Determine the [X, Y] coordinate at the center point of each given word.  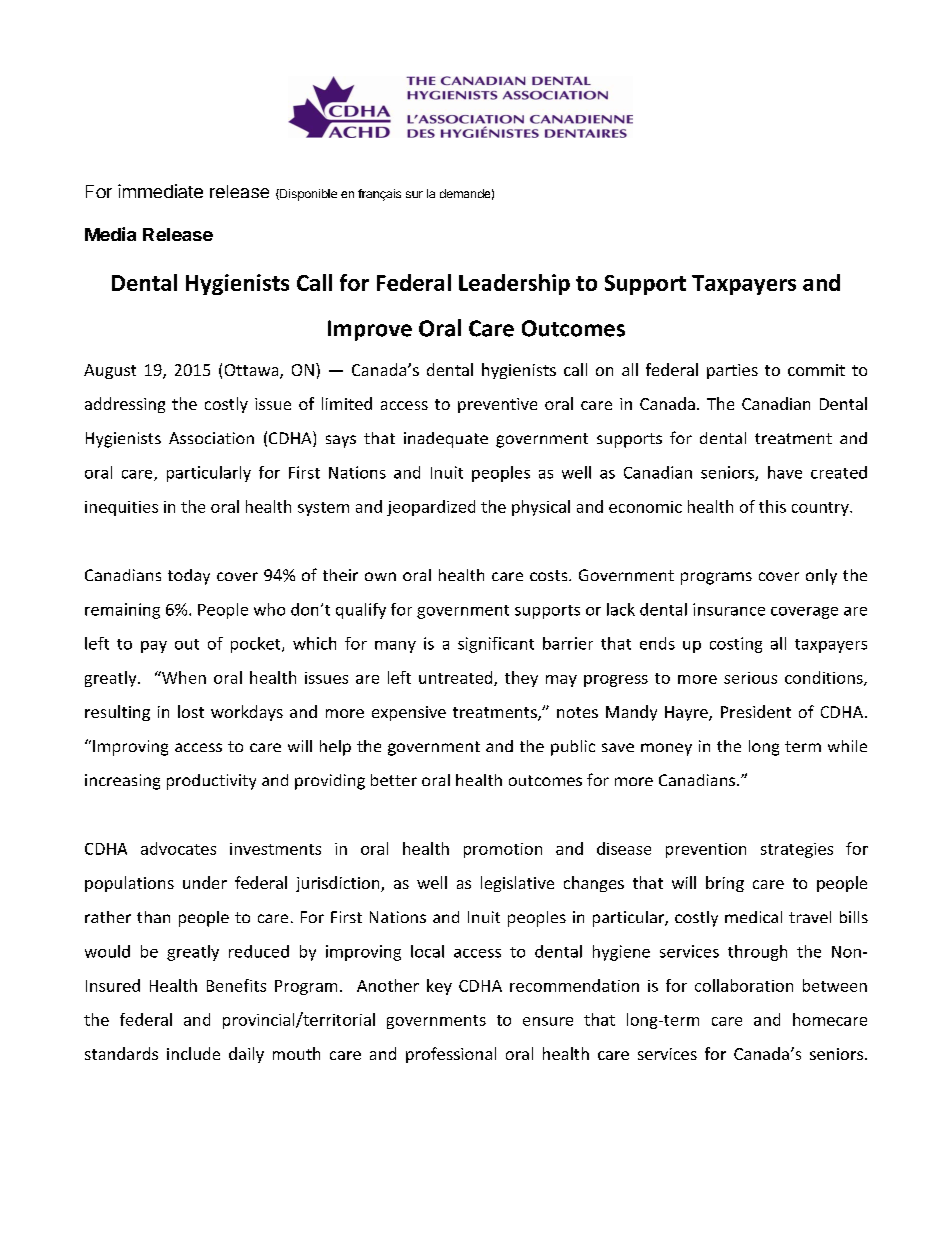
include [193, 1053]
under [205, 882]
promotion [503, 850]
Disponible [307, 195]
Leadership [514, 284]
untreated [457, 678]
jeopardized [431, 508]
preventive [497, 405]
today [189, 577]
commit [816, 370]
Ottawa [253, 371]
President [756, 711]
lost [191, 711]
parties [732, 371]
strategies [797, 850]
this [772, 506]
